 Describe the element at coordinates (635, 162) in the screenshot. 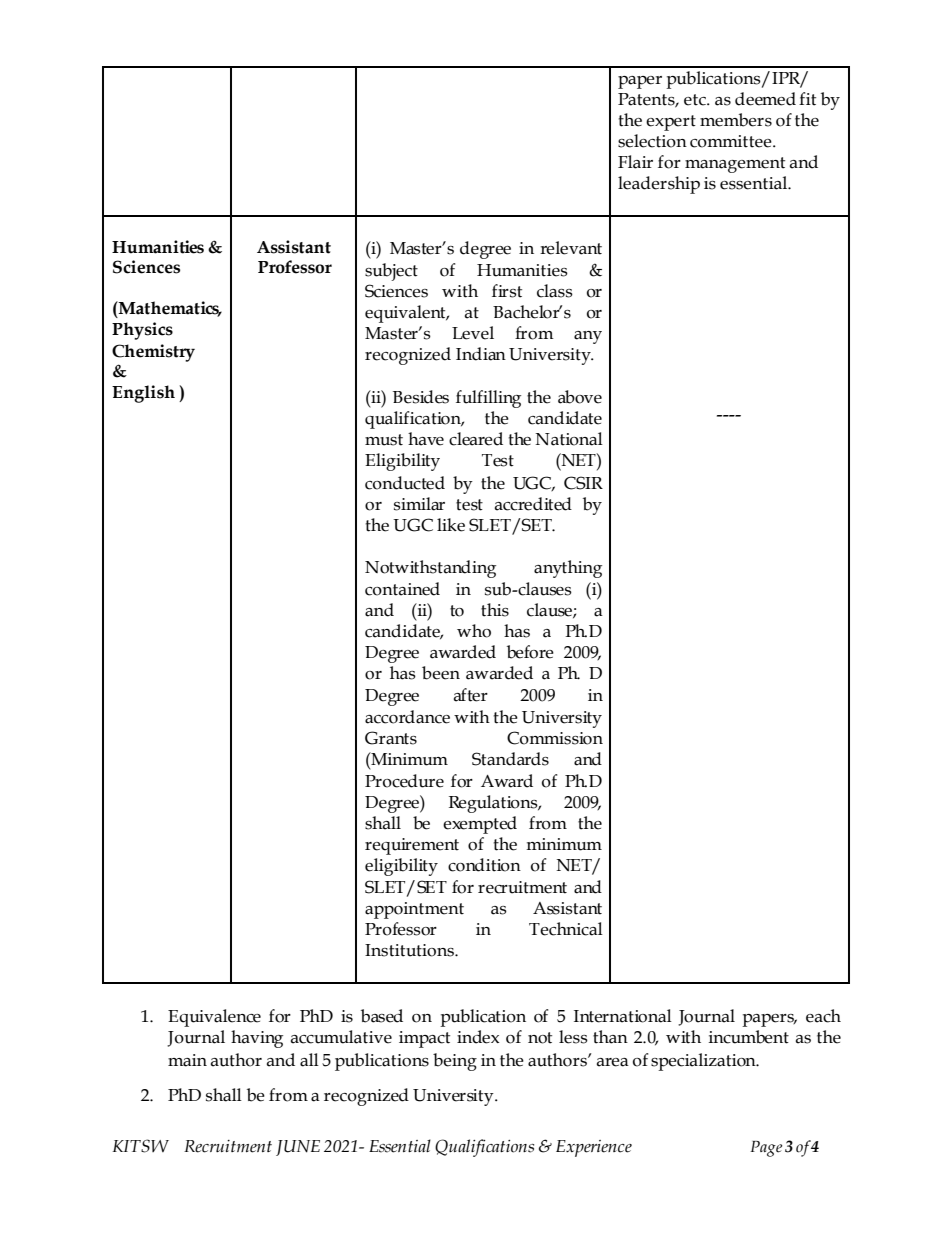

I see `Flair` at that location.
